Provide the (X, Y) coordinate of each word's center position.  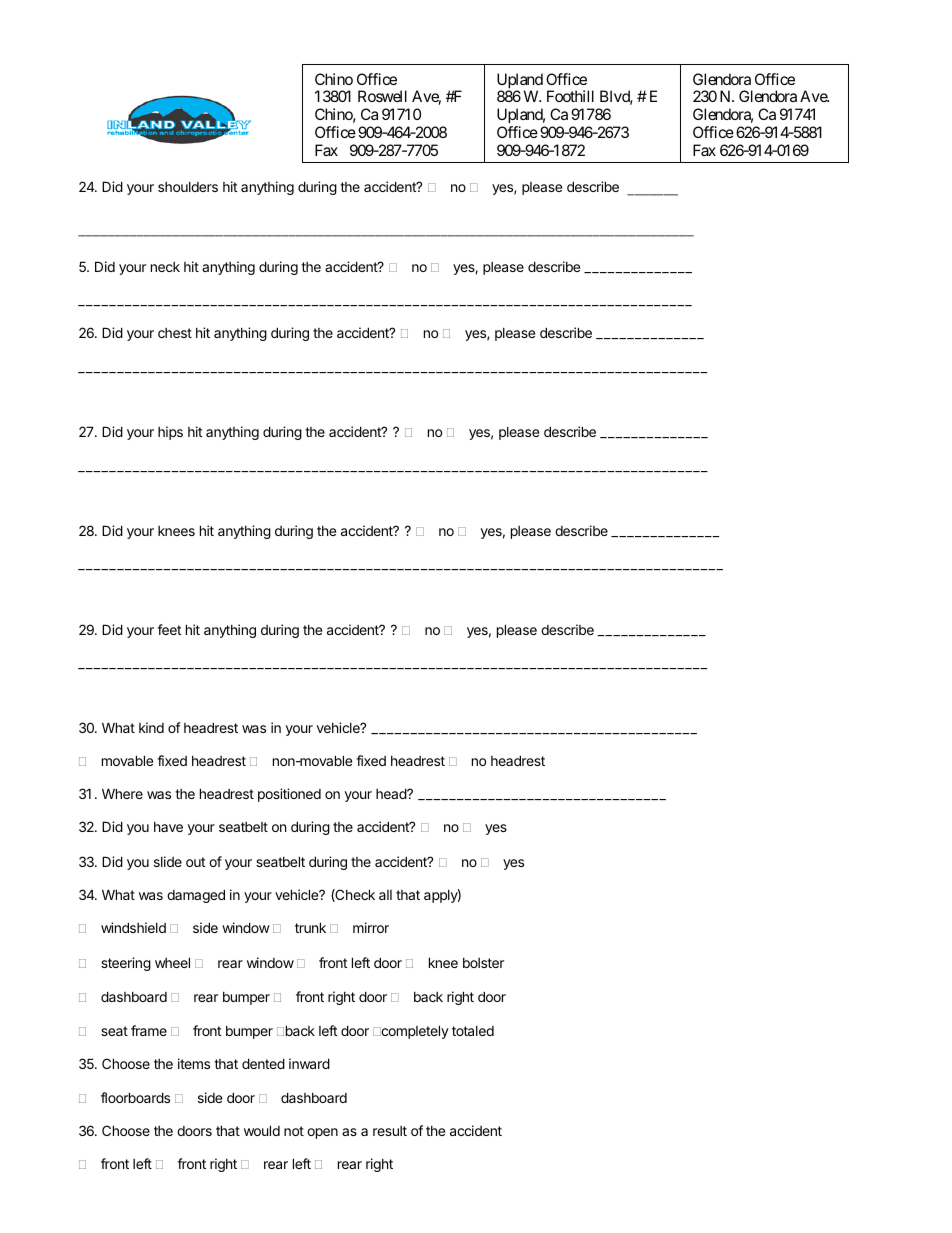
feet (169, 629)
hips (170, 433)
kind (151, 727)
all (385, 895)
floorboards (135, 1097)
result (390, 1131)
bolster (483, 963)
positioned (289, 795)
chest (175, 333)
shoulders (188, 187)
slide (168, 861)
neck (165, 267)
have (168, 827)
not (294, 1131)
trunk (310, 927)
